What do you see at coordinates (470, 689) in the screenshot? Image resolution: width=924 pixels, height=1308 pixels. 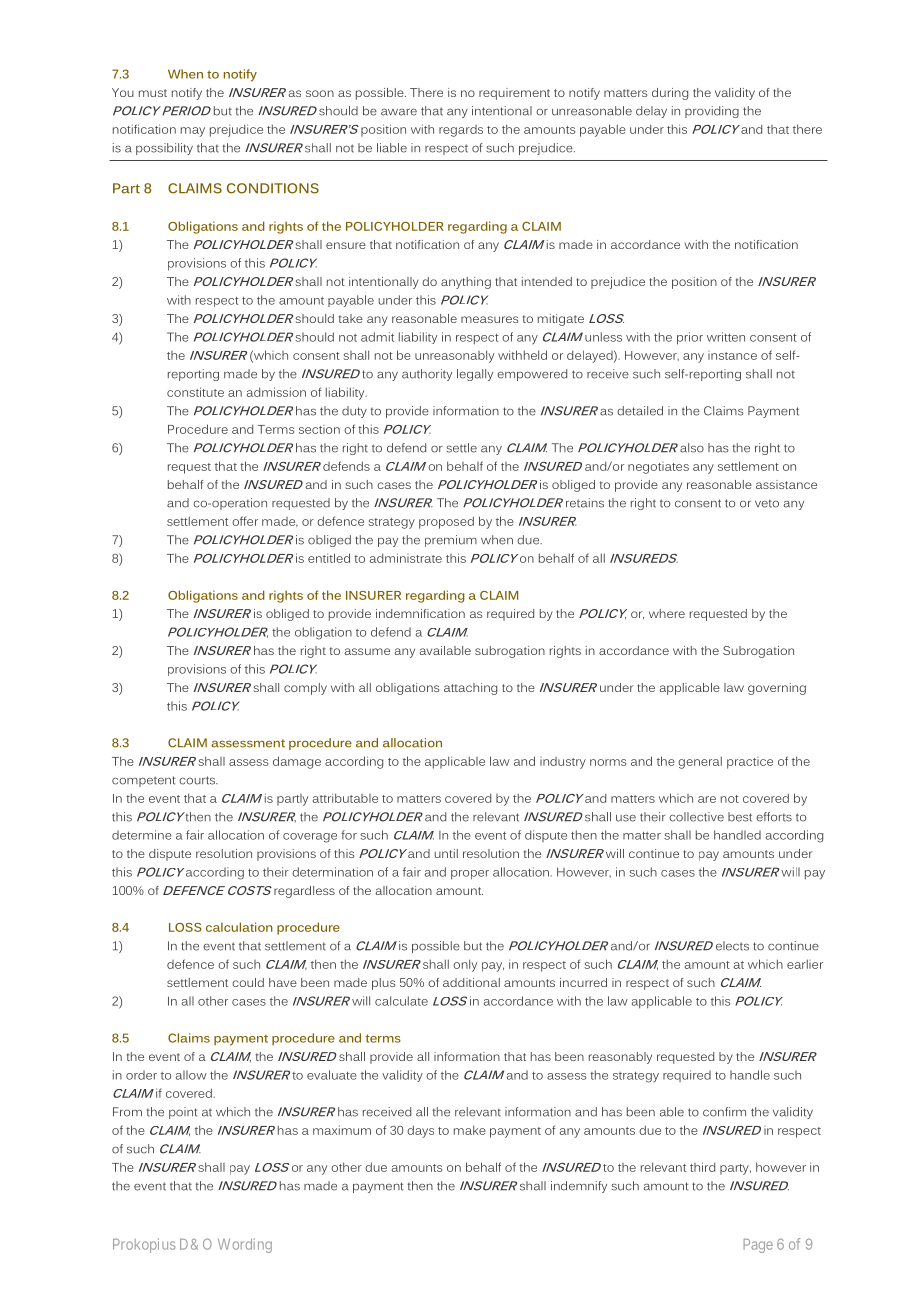 I see `attaching` at bounding box center [470, 689].
